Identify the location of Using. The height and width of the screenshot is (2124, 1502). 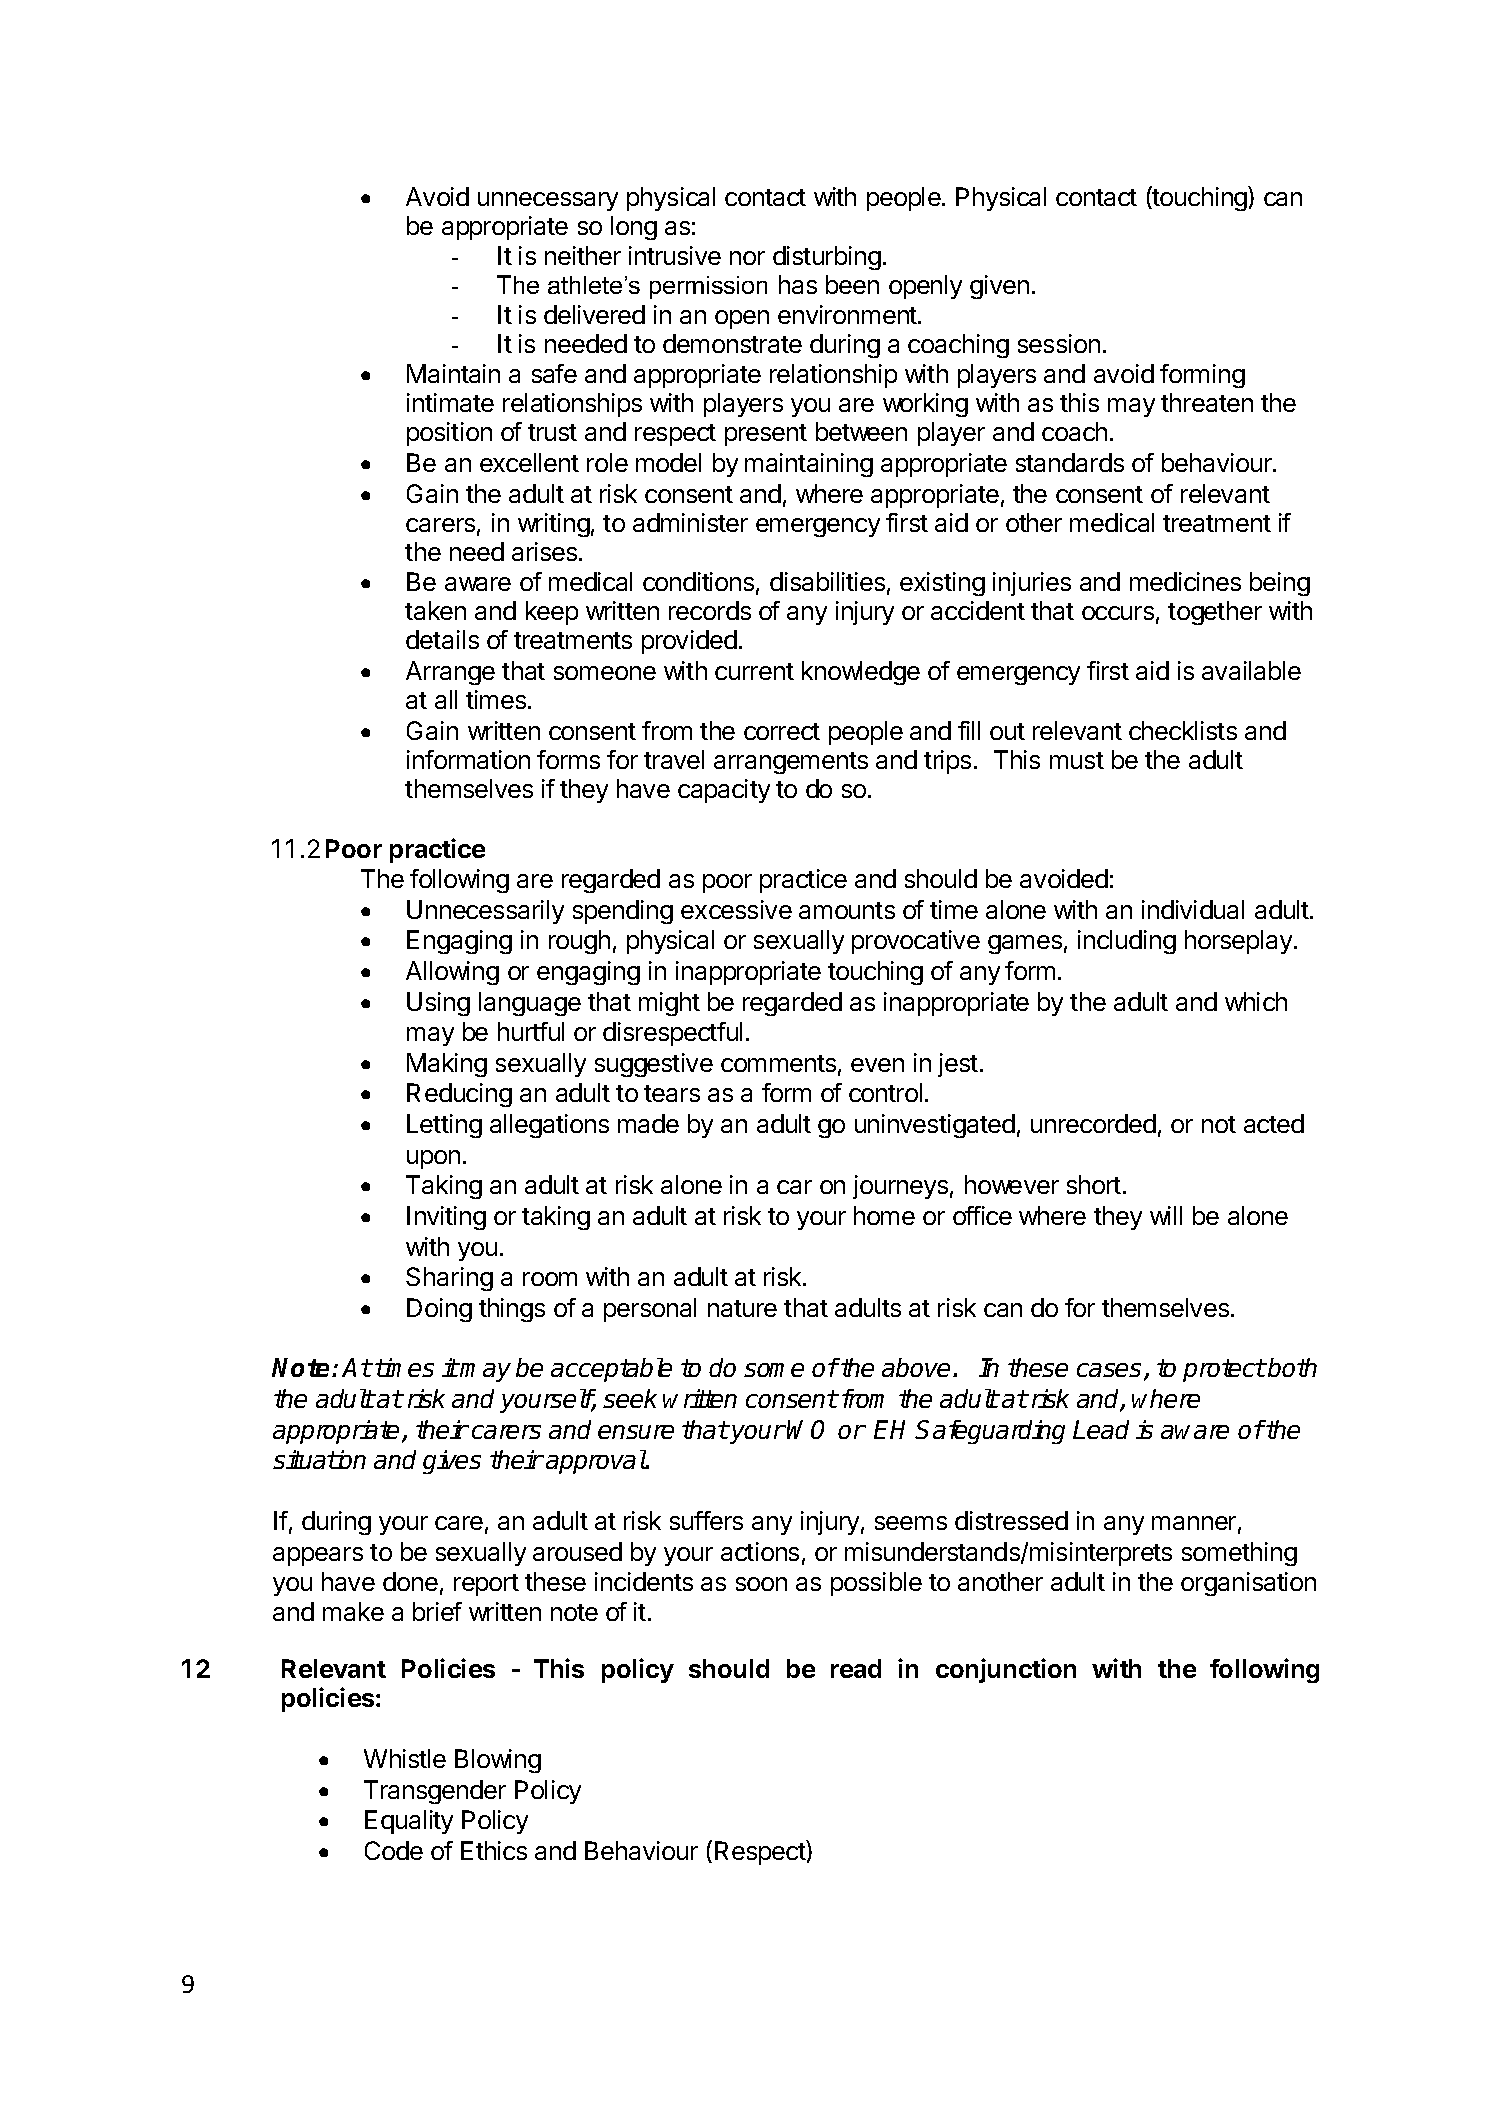
(438, 1004).
